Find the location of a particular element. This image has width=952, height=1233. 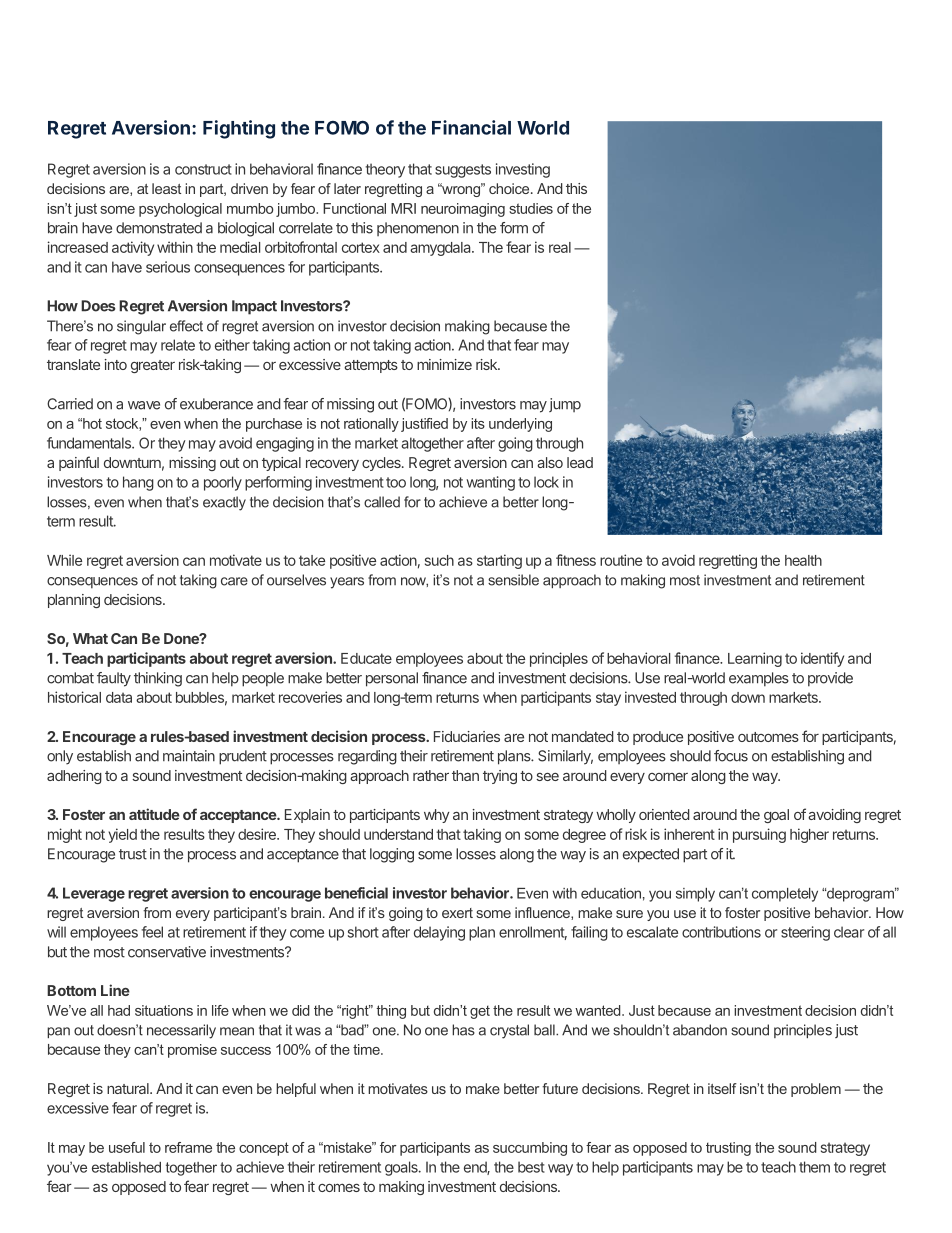

wanting is located at coordinates (490, 483).
